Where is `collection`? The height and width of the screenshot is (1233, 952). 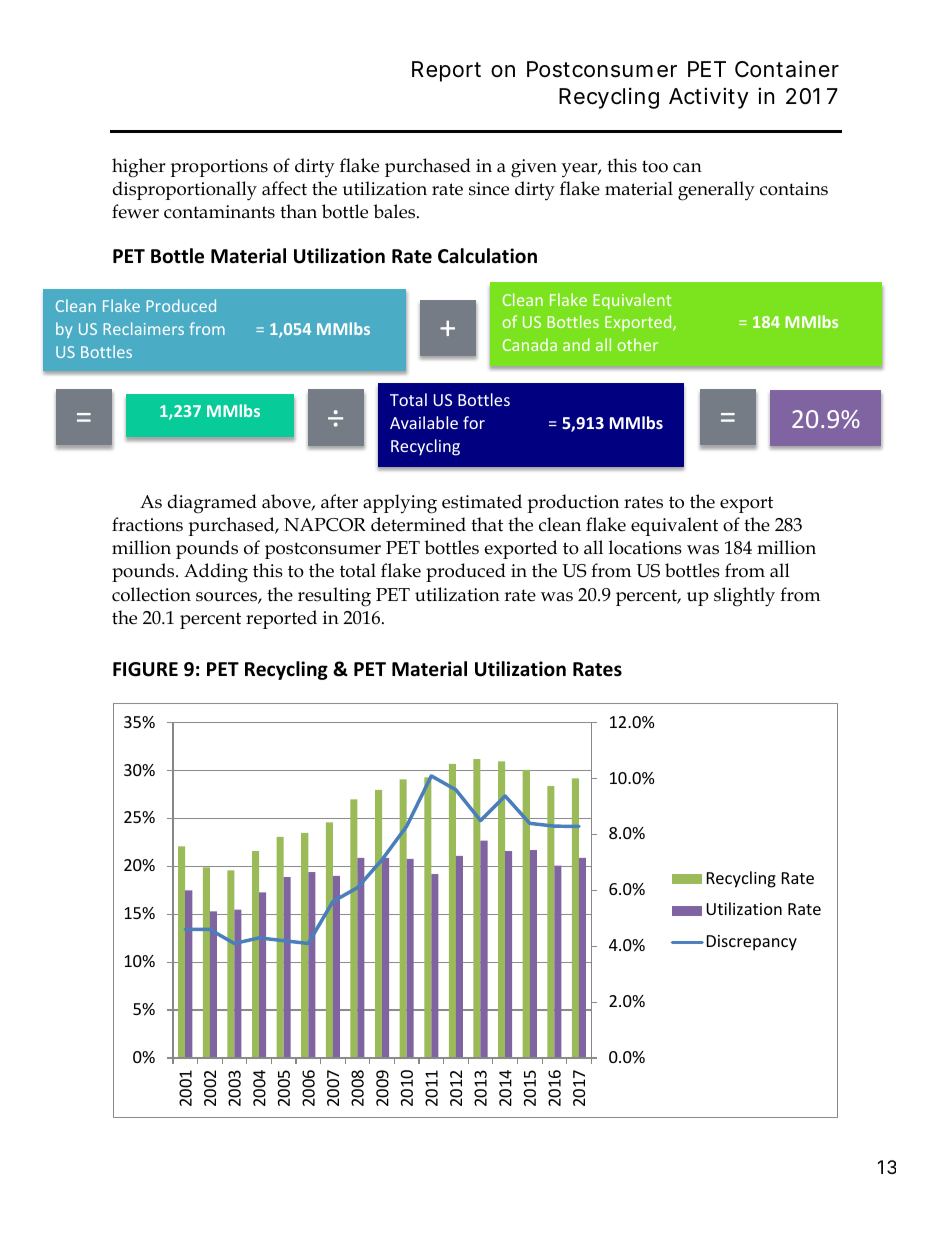
collection is located at coordinates (151, 594).
